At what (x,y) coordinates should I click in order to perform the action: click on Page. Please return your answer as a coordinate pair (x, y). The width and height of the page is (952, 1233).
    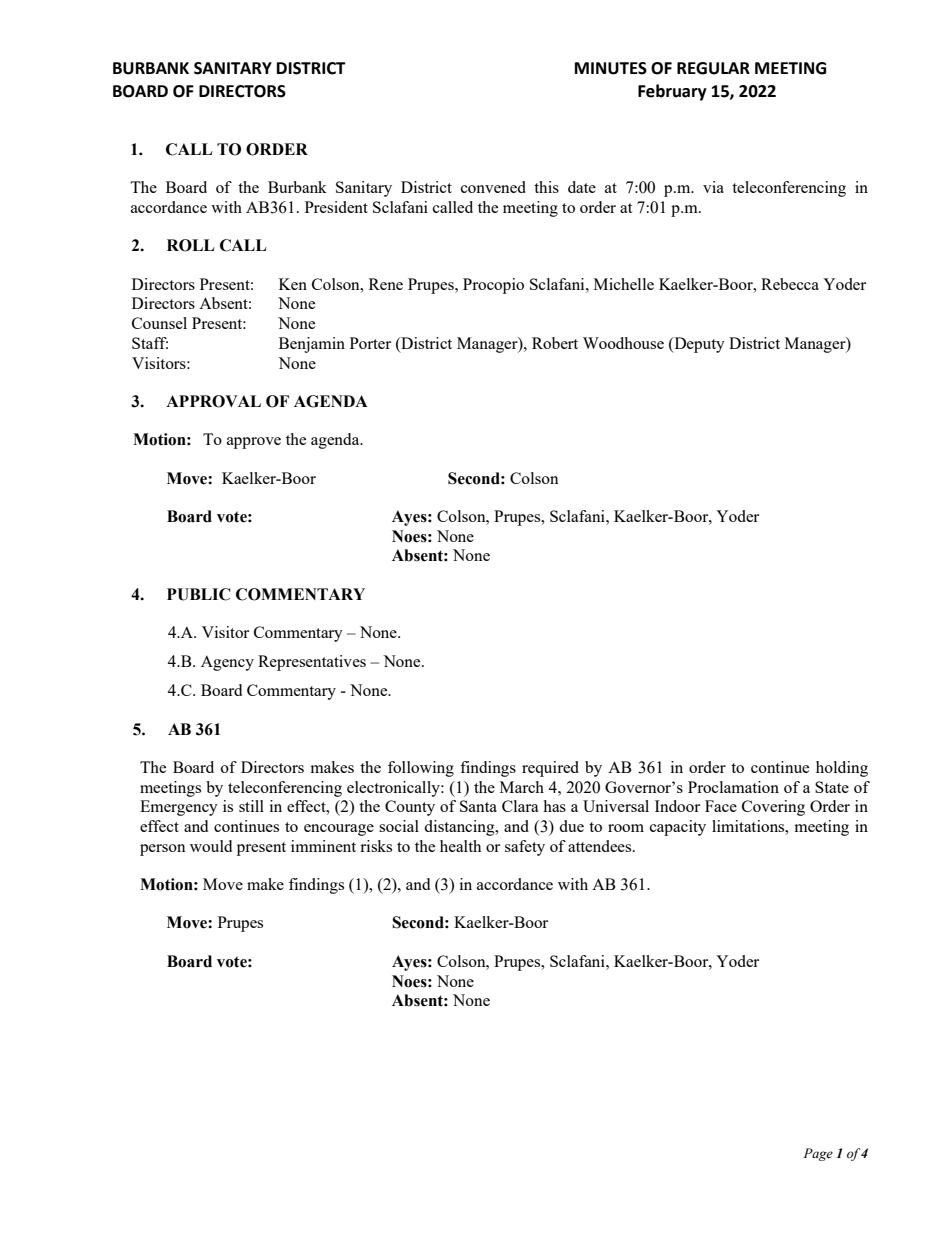
    Looking at the image, I should click on (818, 1154).
